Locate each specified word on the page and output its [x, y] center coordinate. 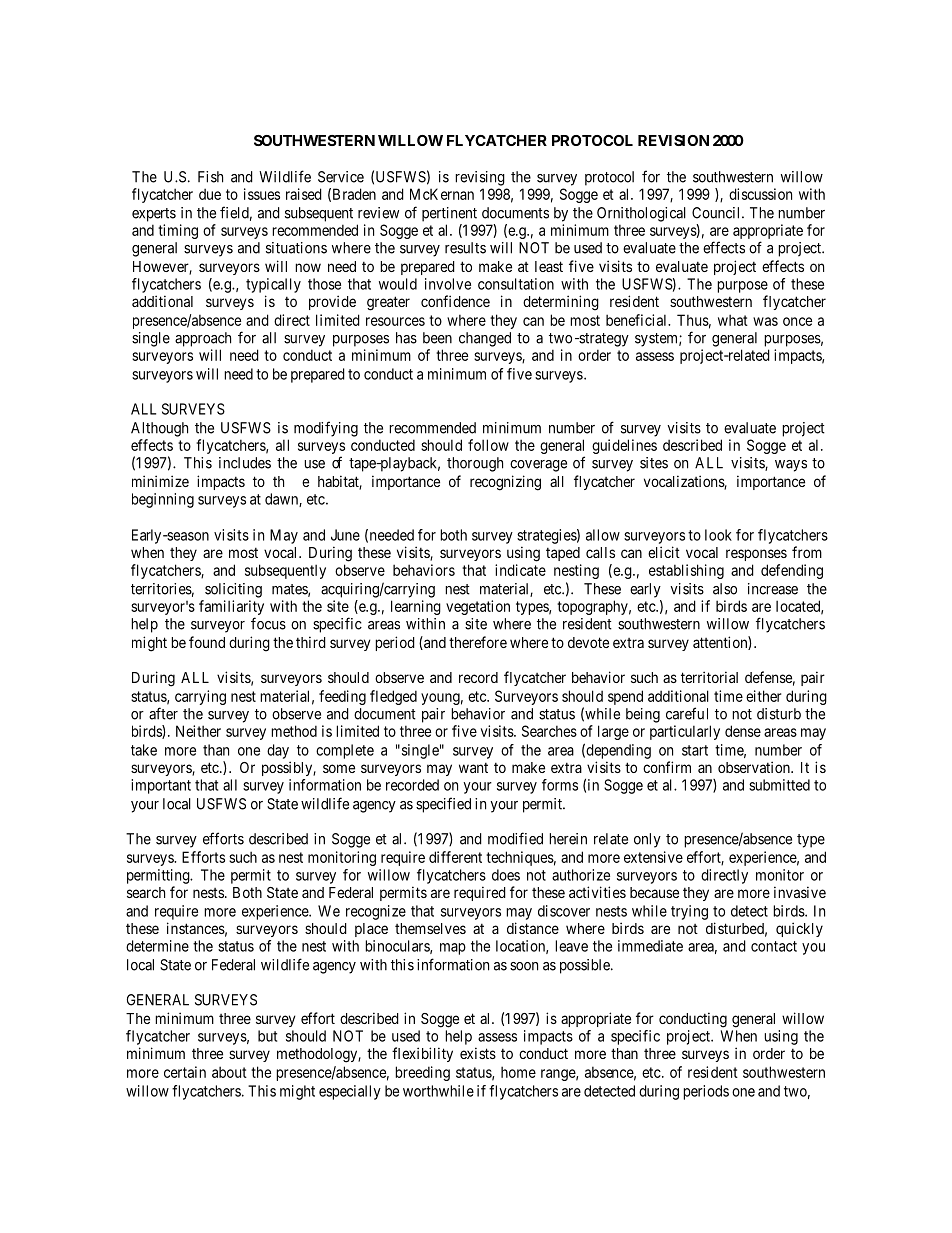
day [278, 751]
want [473, 768]
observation [755, 767]
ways [791, 466]
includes [245, 463]
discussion [760, 194]
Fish [210, 177]
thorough [475, 464]
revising [480, 178]
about [229, 1072]
